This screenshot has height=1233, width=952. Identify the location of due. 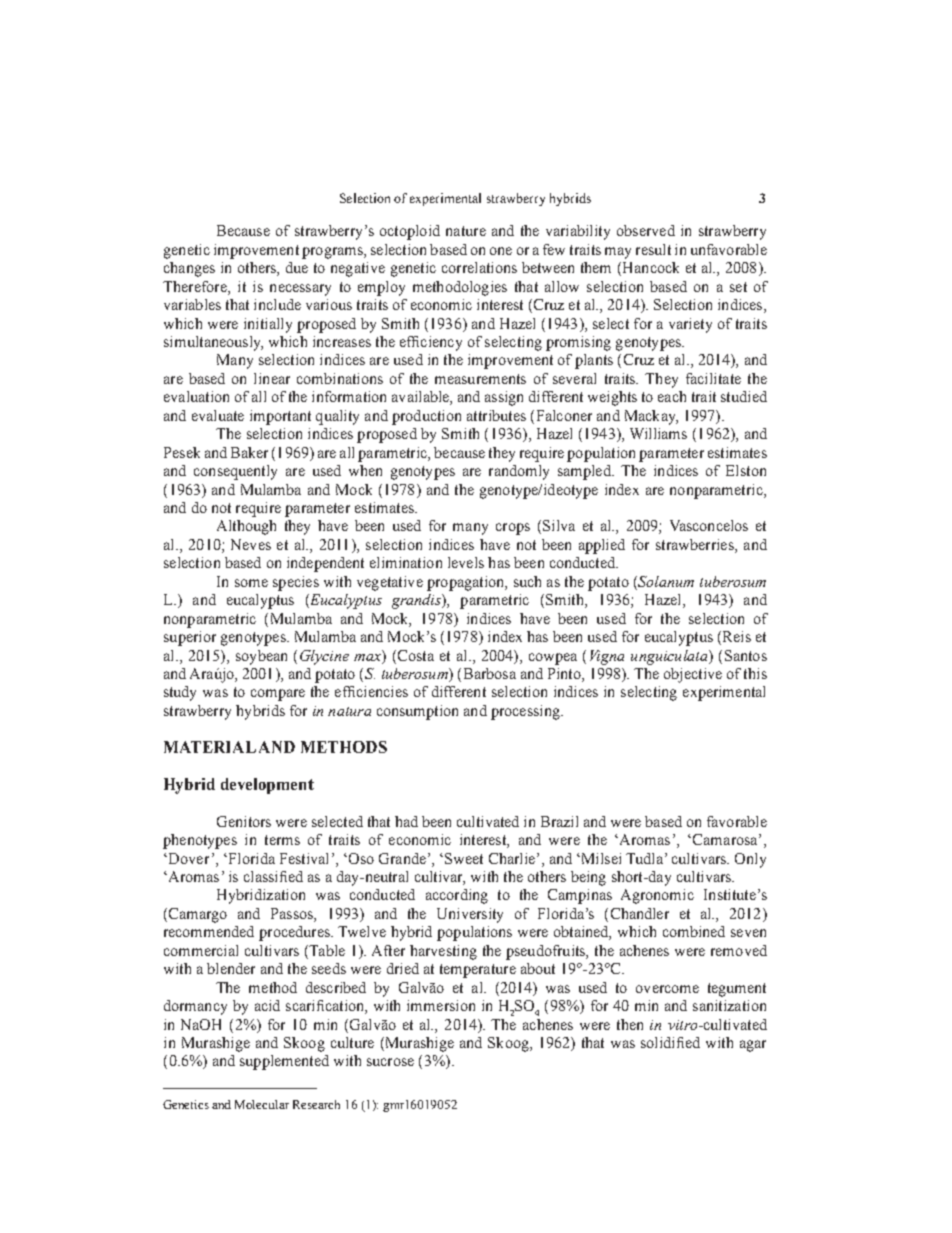
(297, 267).
